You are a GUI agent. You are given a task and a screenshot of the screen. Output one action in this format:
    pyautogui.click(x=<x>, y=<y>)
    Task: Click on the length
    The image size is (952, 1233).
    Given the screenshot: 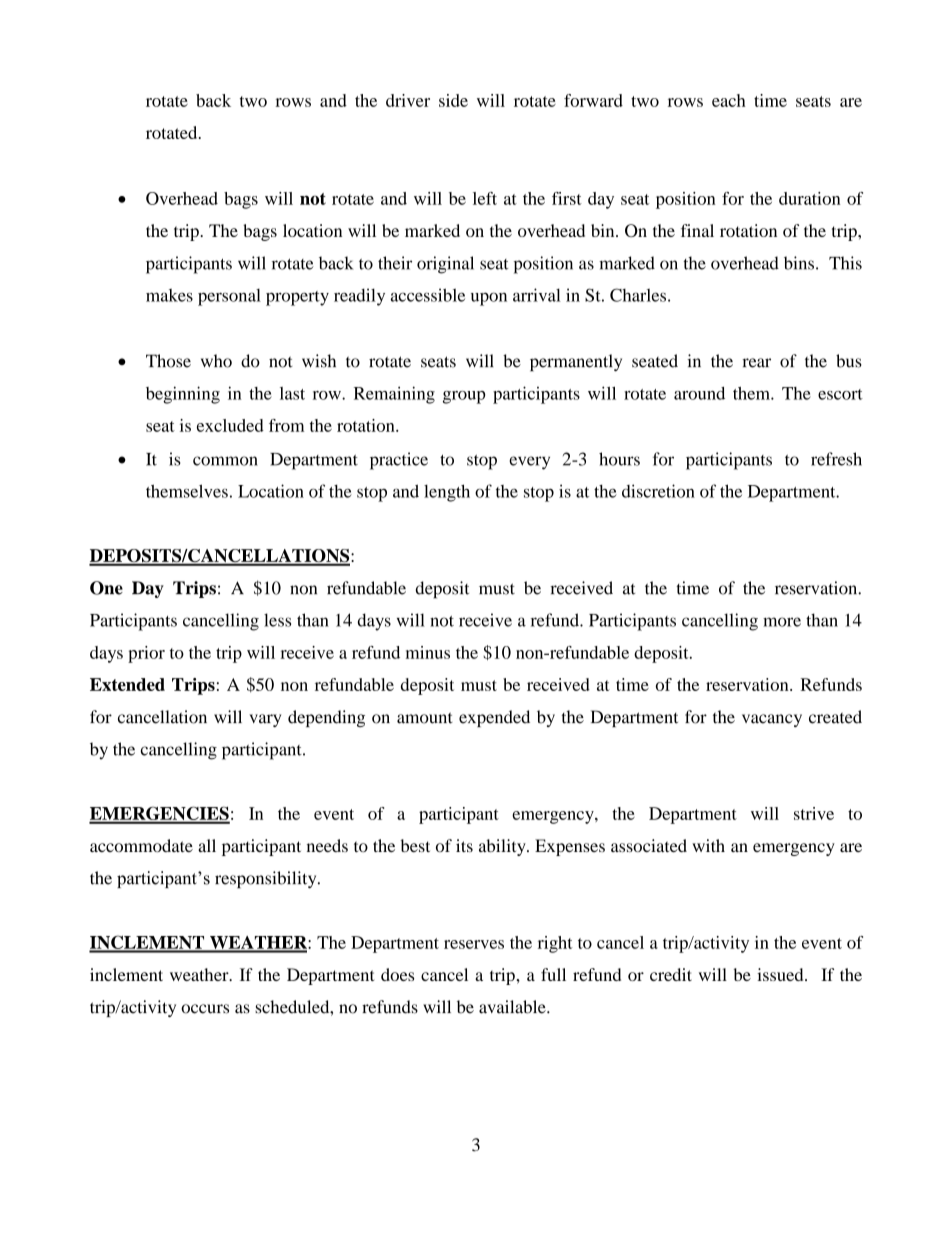 What is the action you would take?
    pyautogui.click(x=447, y=493)
